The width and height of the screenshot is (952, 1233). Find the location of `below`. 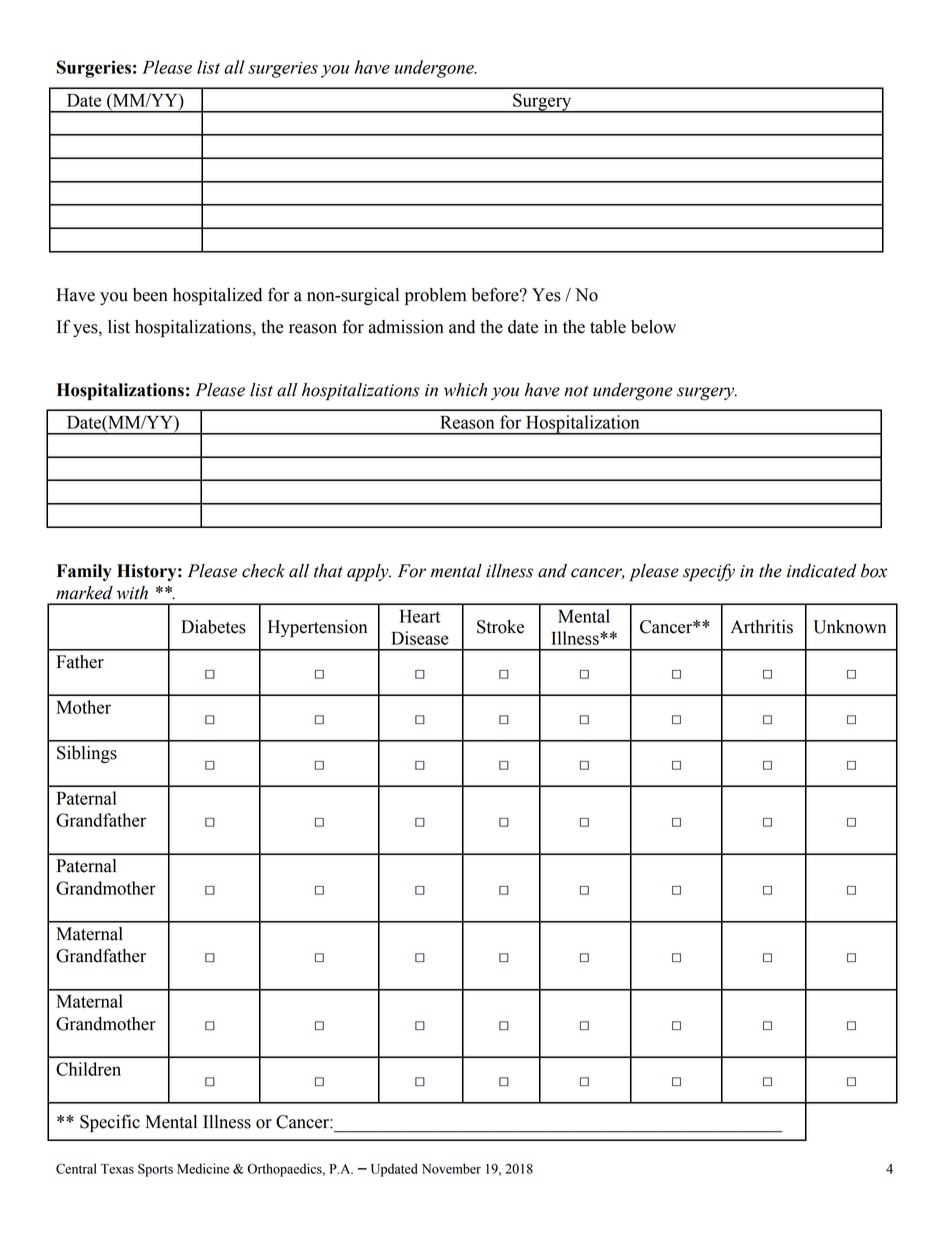

below is located at coordinates (653, 327).
